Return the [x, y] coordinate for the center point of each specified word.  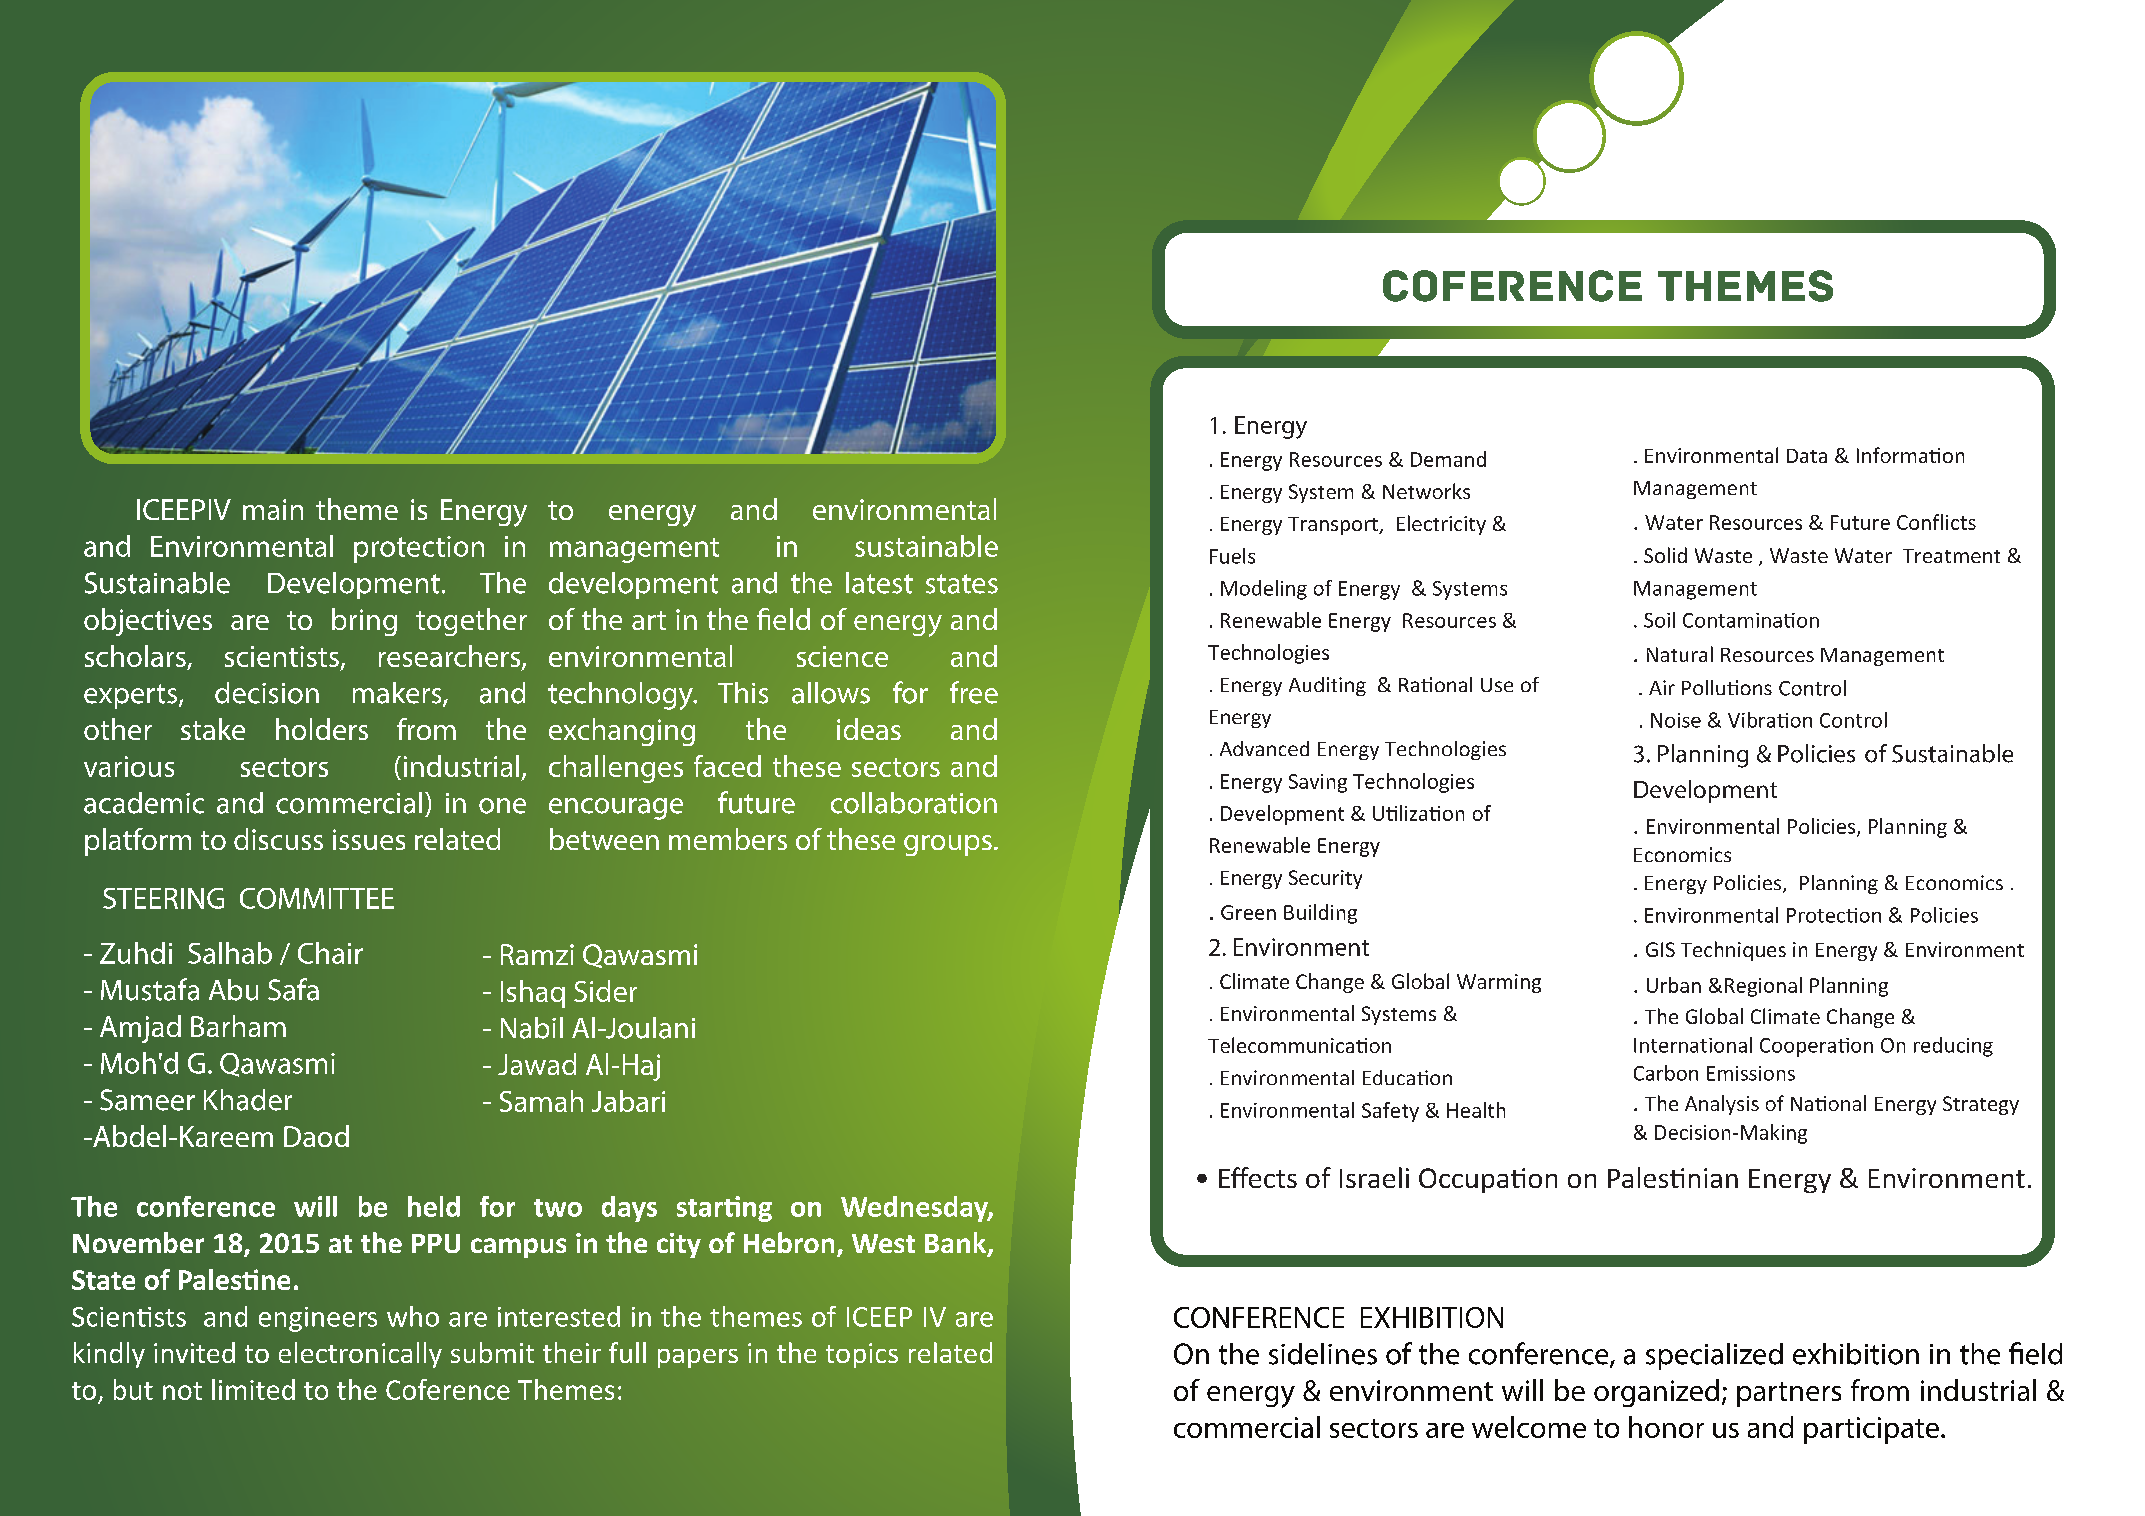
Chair [330, 953]
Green [1248, 912]
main [273, 509]
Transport [1334, 526]
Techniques [1733, 951]
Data [1807, 456]
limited [253, 1389]
